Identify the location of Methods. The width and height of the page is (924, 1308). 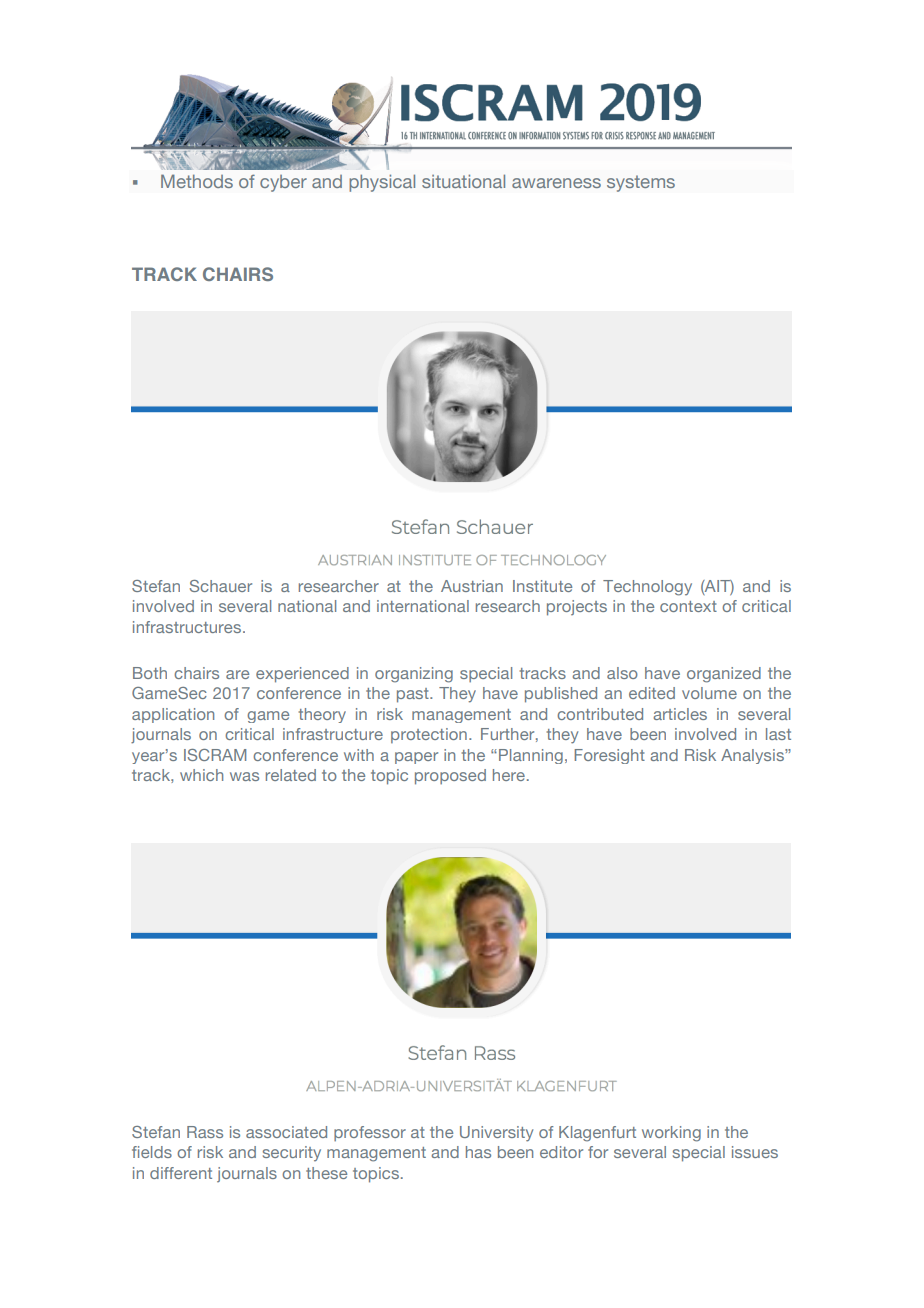
(197, 181).
